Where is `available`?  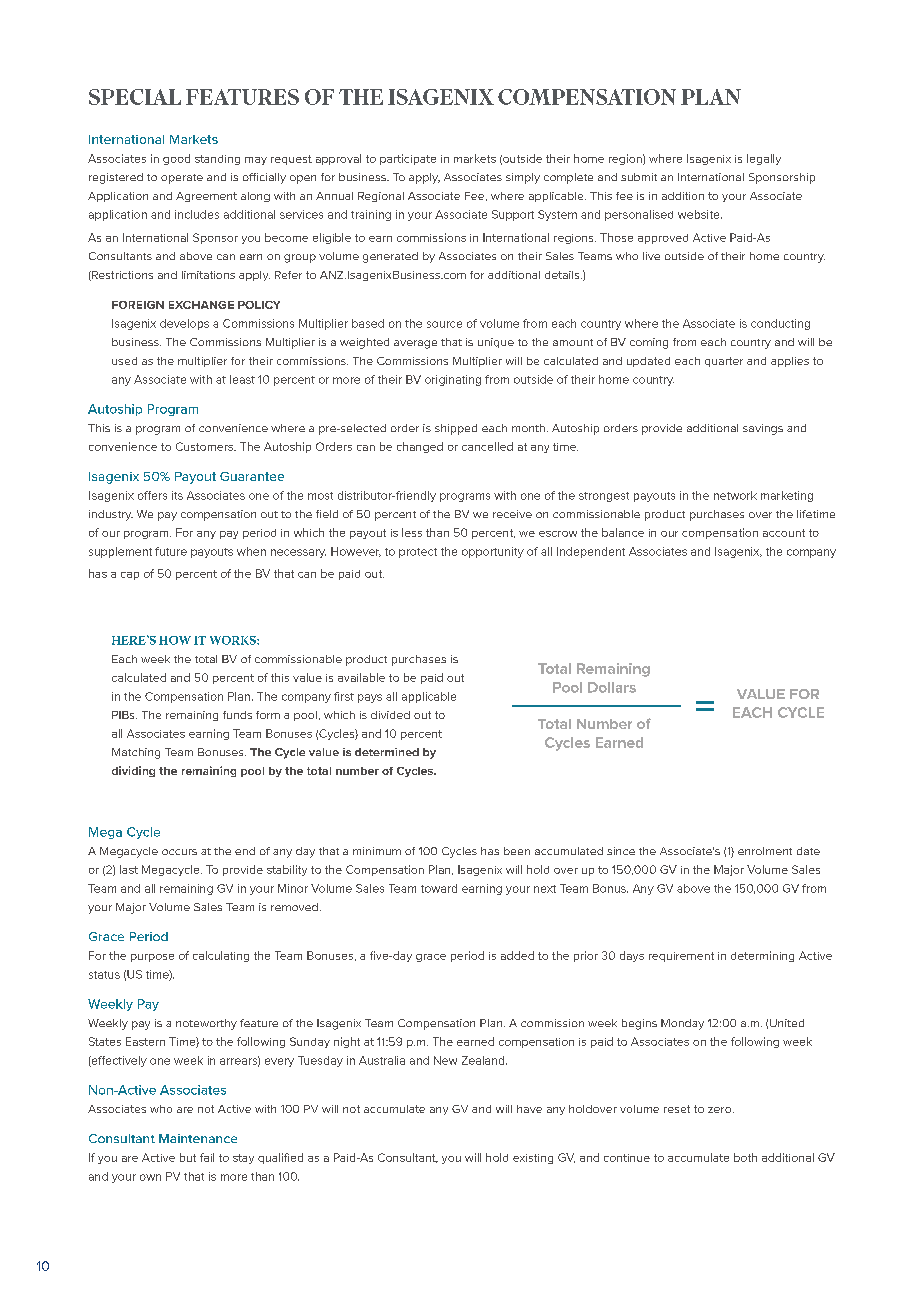
available is located at coordinates (361, 677).
